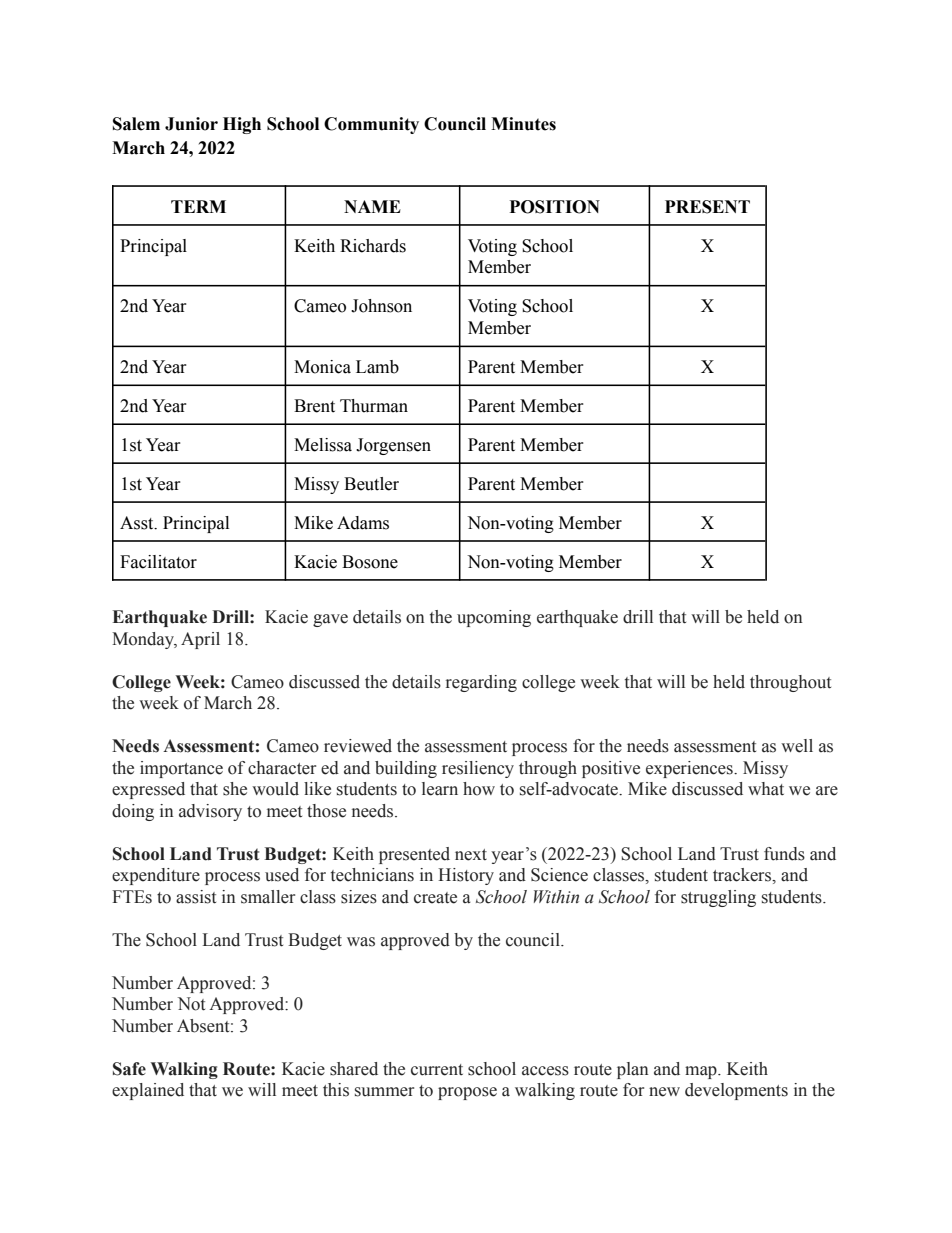  What do you see at coordinates (148, 1091) in the screenshot?
I see `explained` at bounding box center [148, 1091].
